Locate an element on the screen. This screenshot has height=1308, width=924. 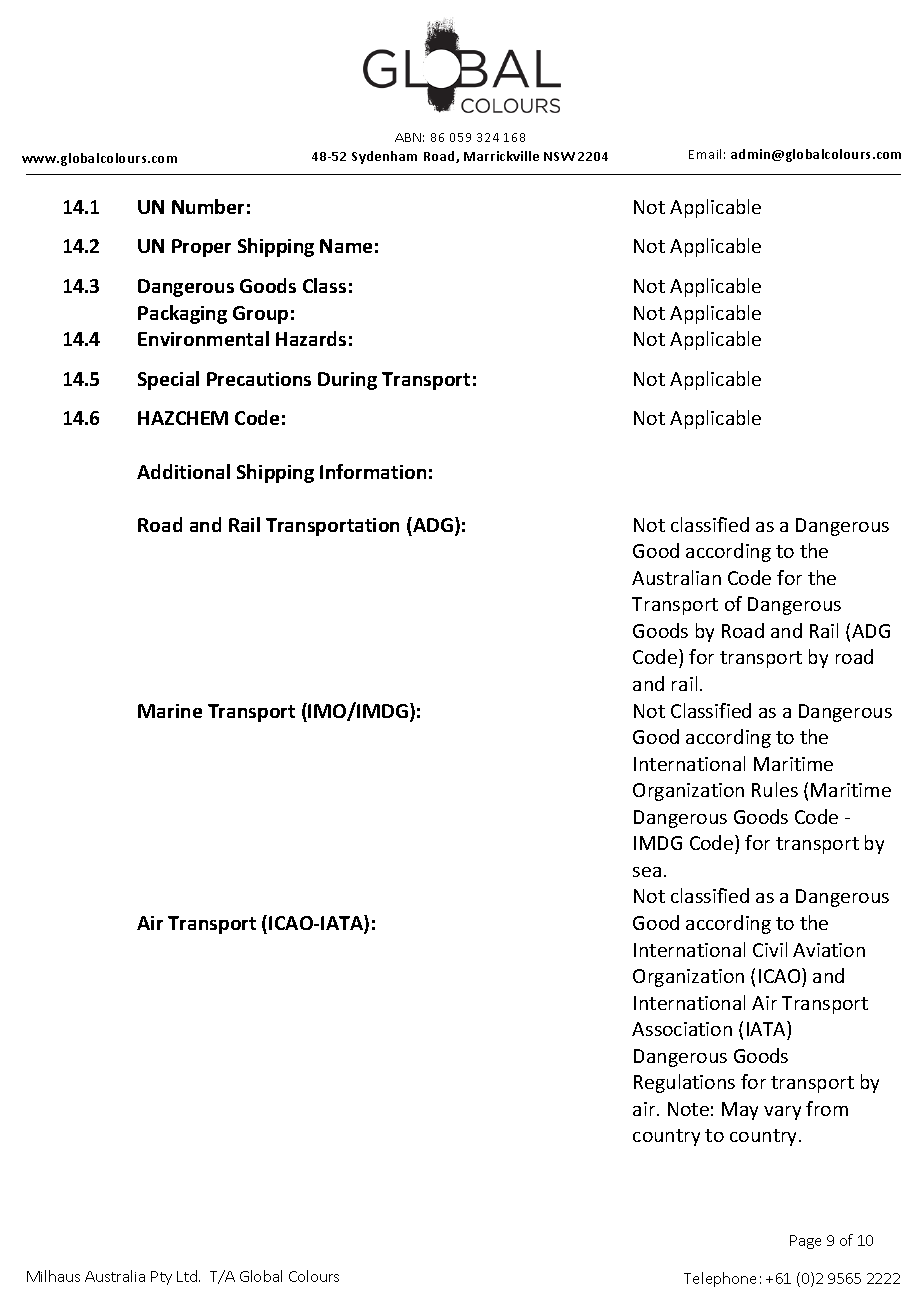
Page is located at coordinates (805, 1242).
